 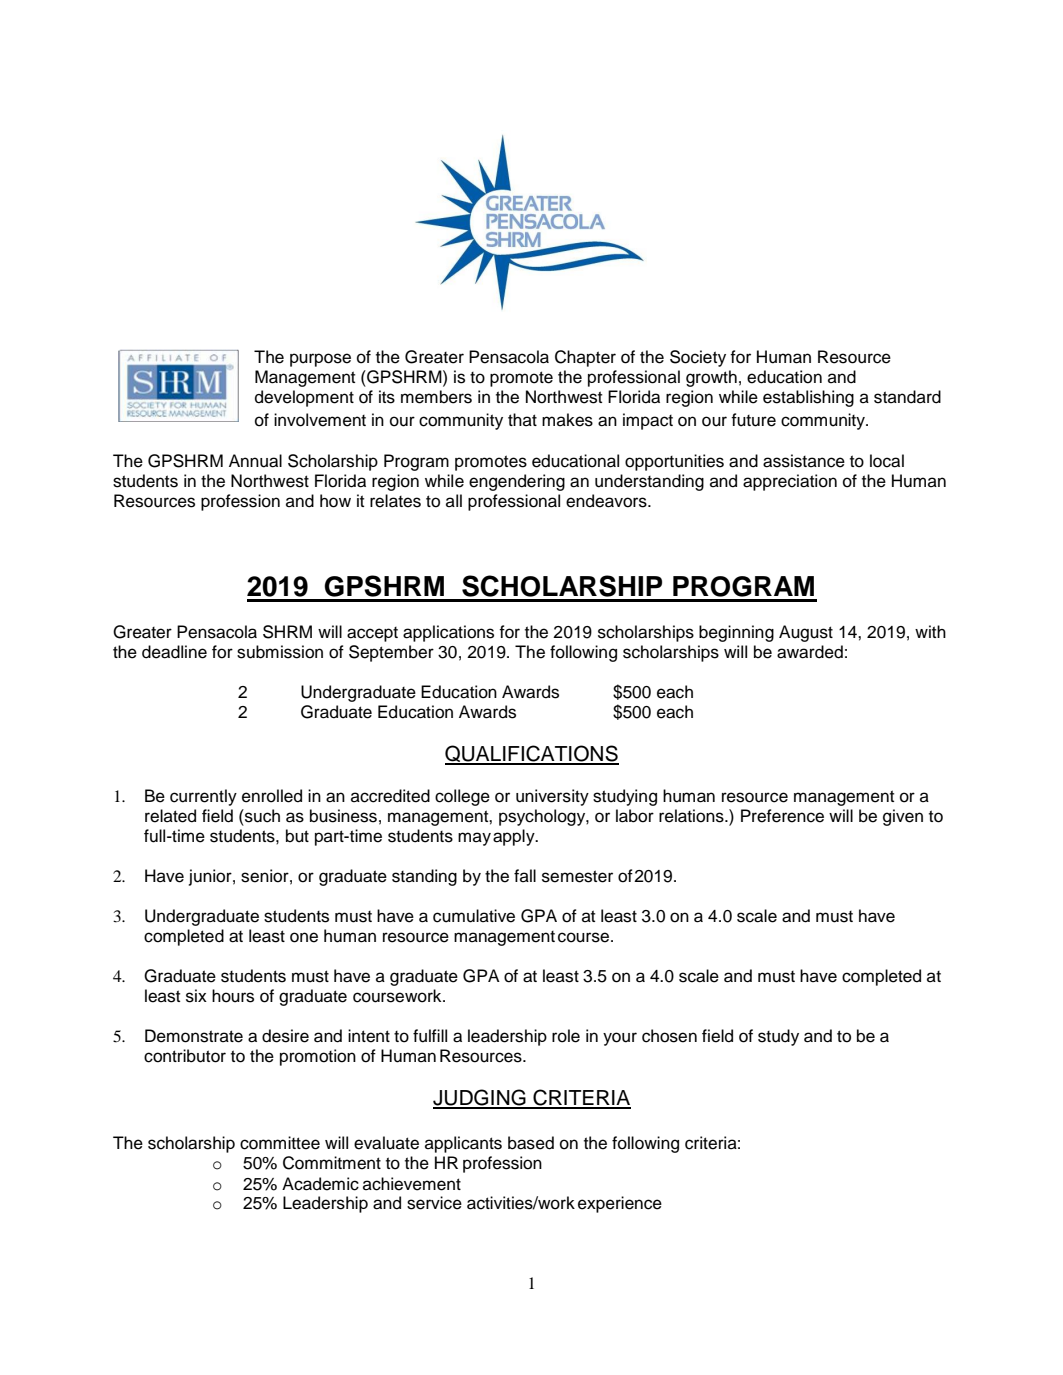 I want to click on based, so click(x=531, y=1143).
